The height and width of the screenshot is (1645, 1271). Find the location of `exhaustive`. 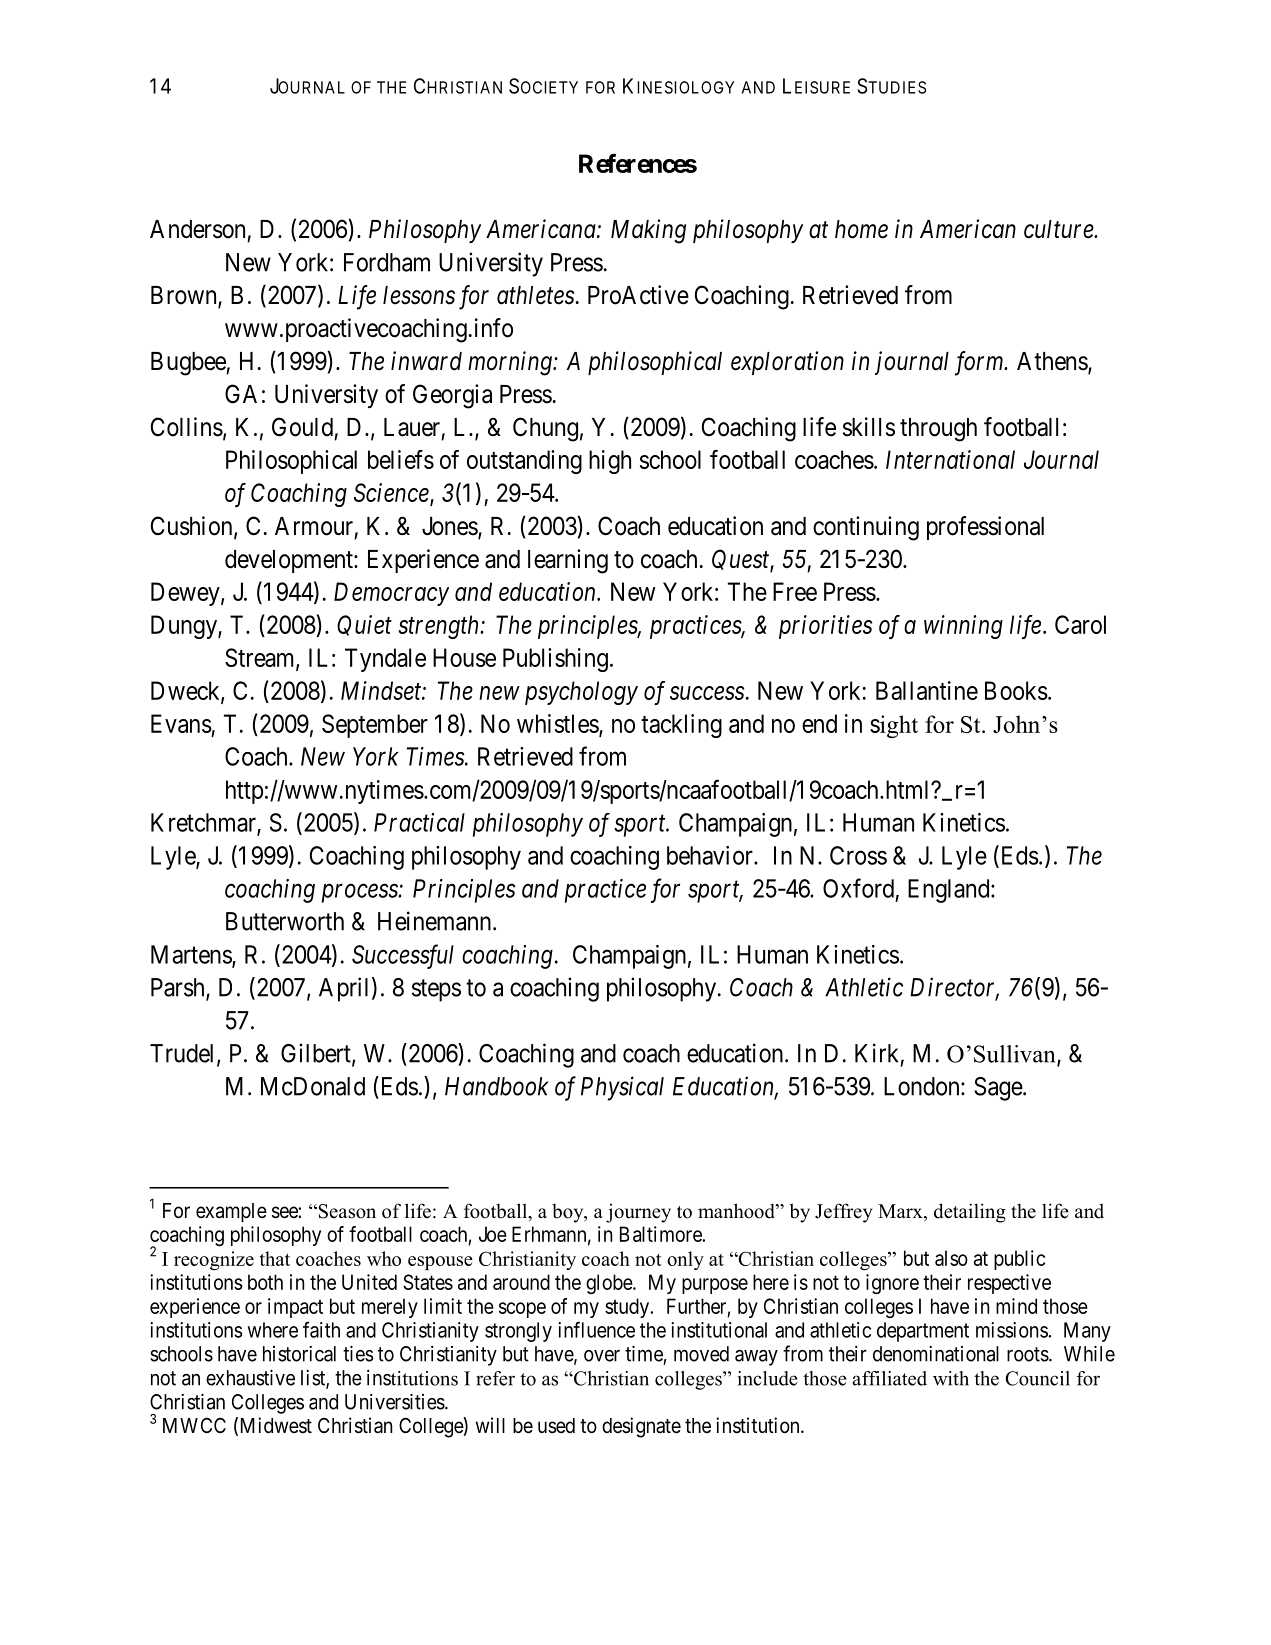

exhaustive is located at coordinates (250, 1378).
